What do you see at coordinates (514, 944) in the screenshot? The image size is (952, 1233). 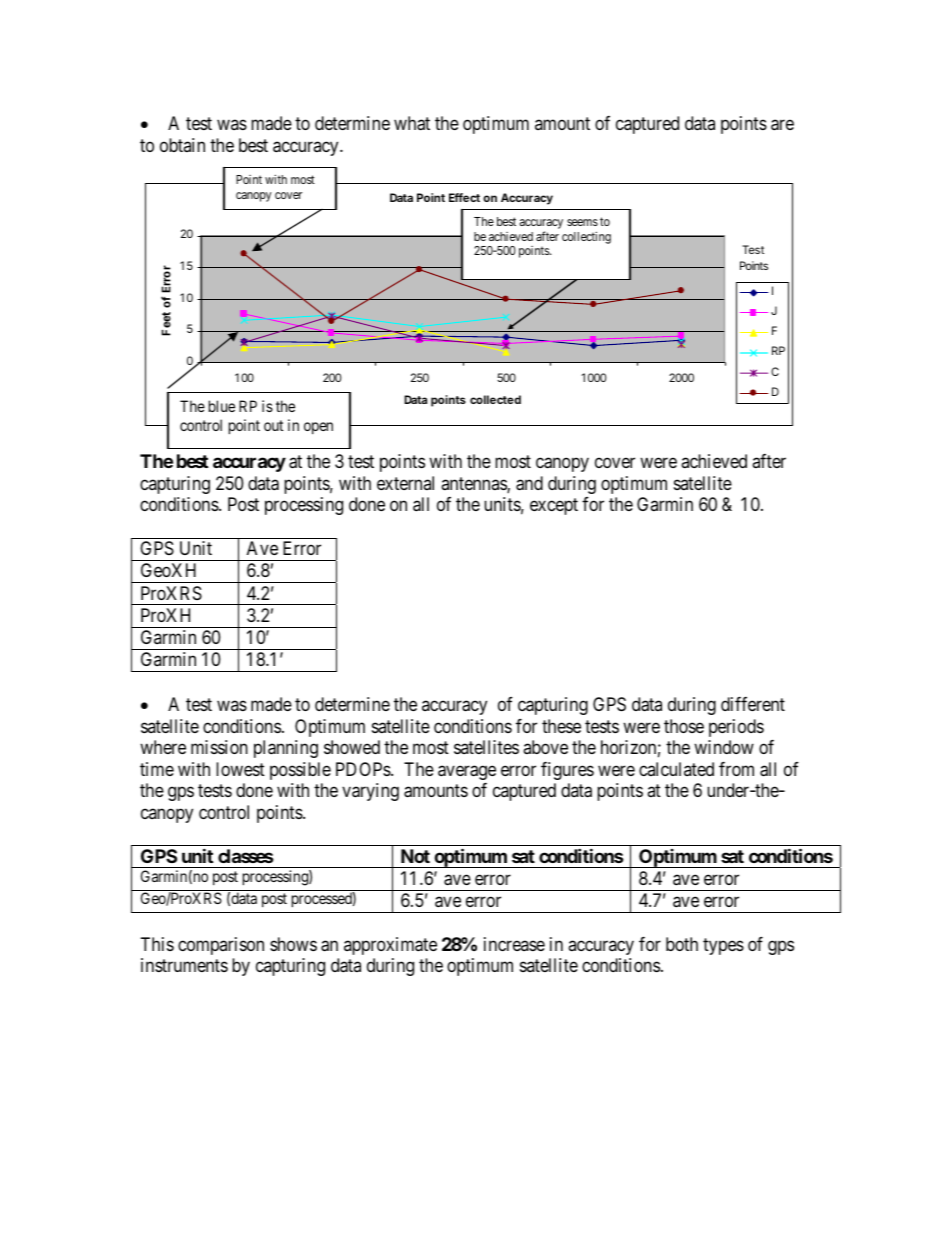 I see `increase` at bounding box center [514, 944].
